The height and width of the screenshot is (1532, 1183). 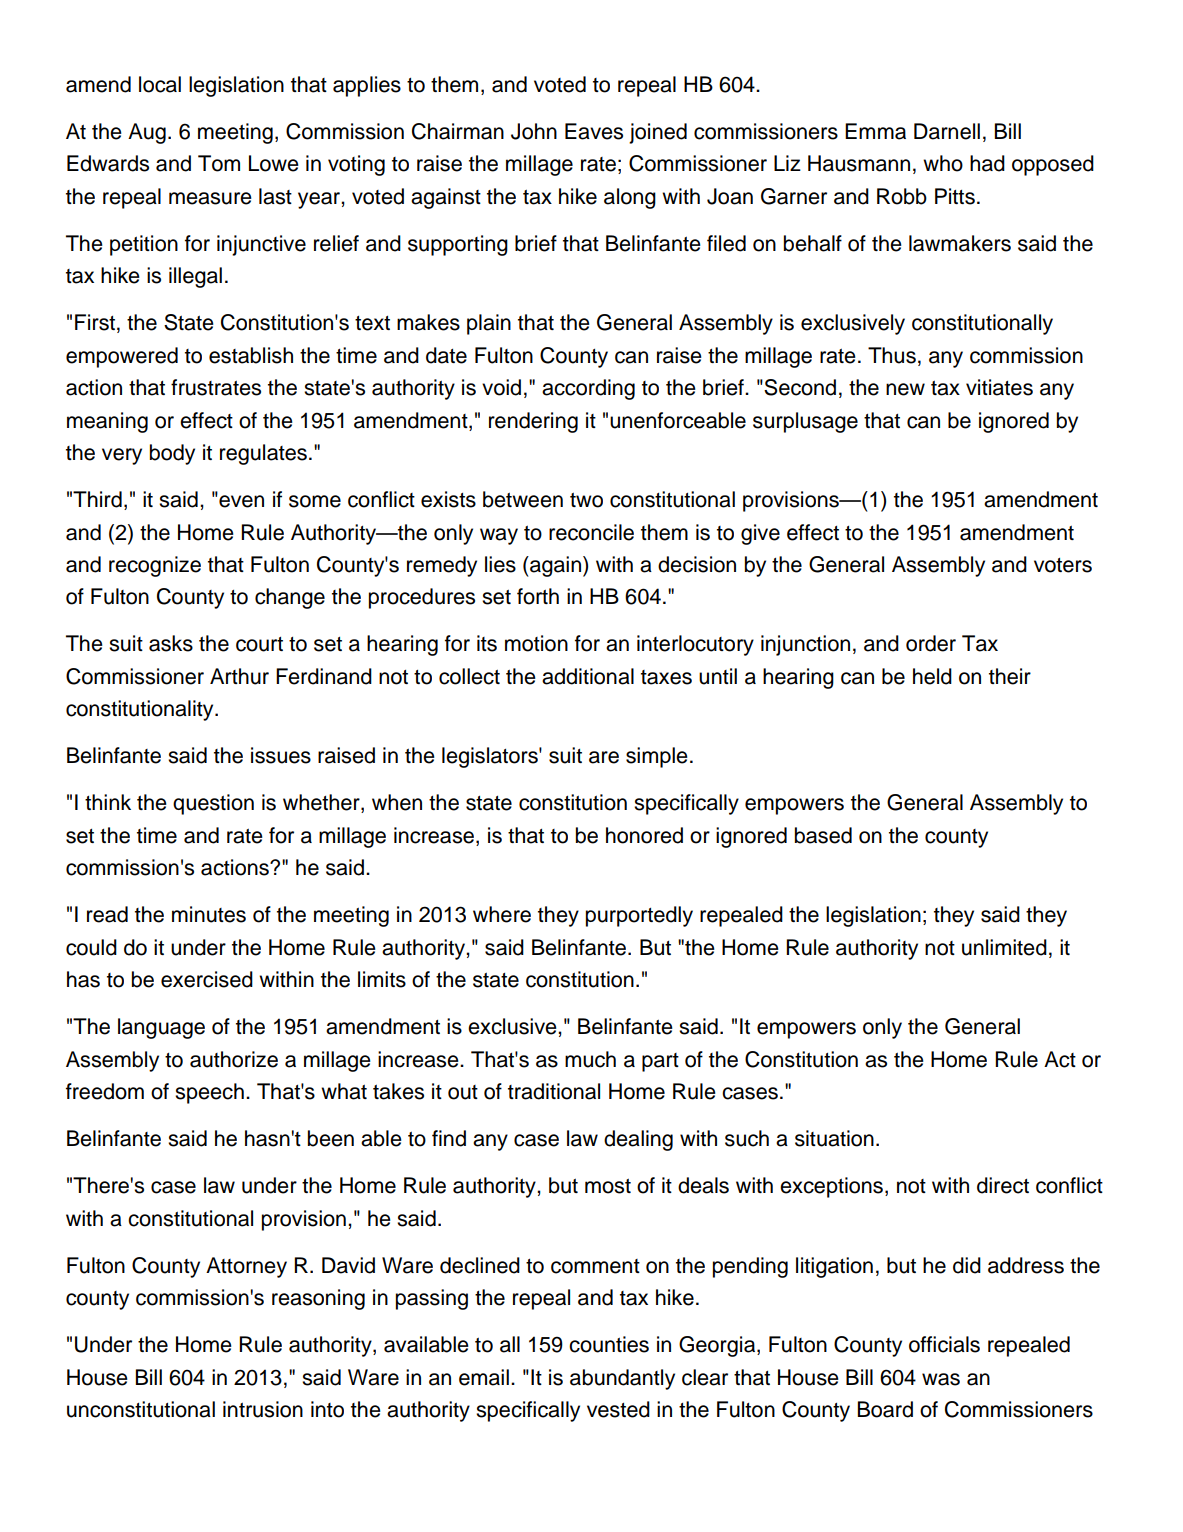 What do you see at coordinates (263, 1409) in the screenshot?
I see `intrusion` at bounding box center [263, 1409].
